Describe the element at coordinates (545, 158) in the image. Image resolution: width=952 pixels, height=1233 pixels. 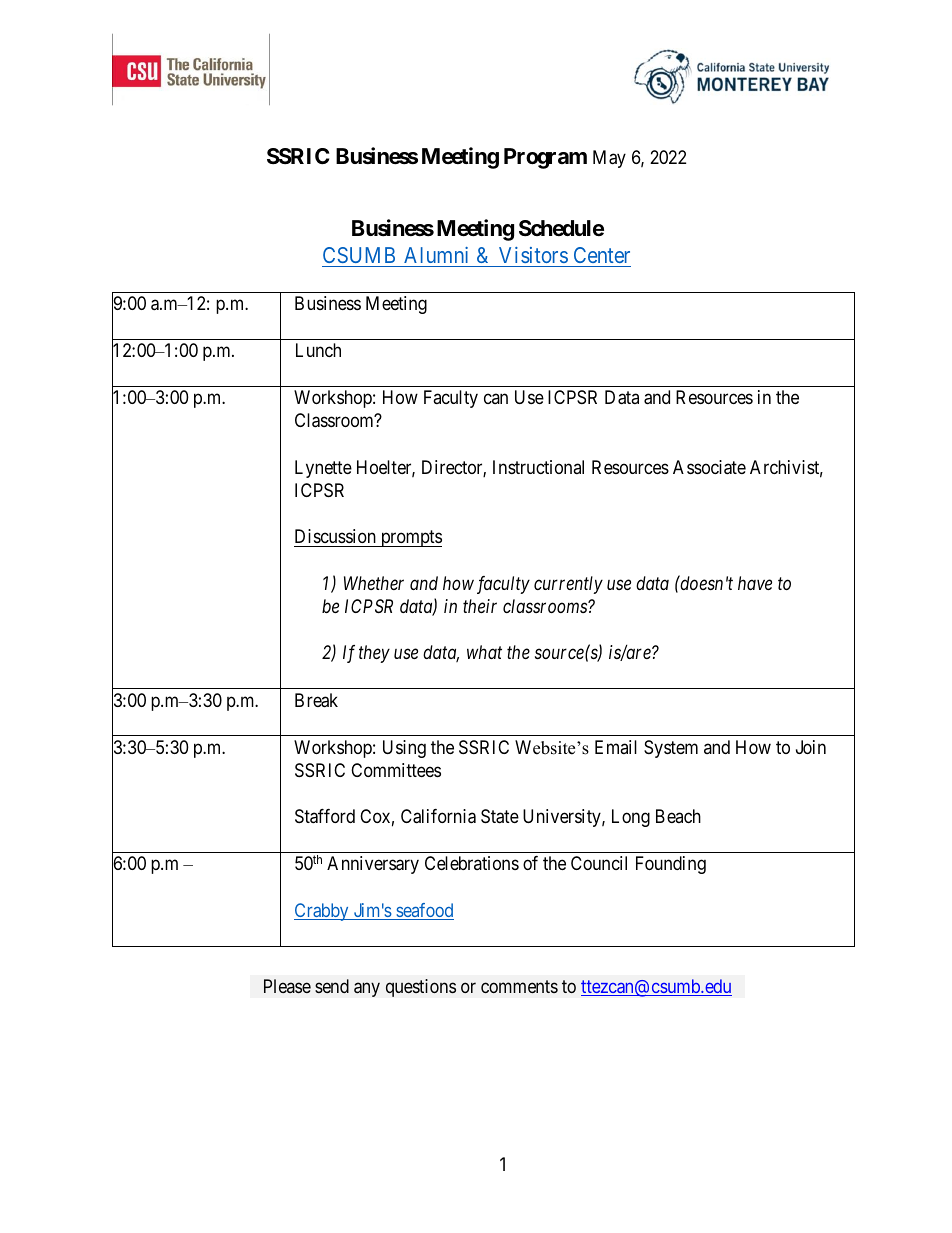
I see `Program` at that location.
